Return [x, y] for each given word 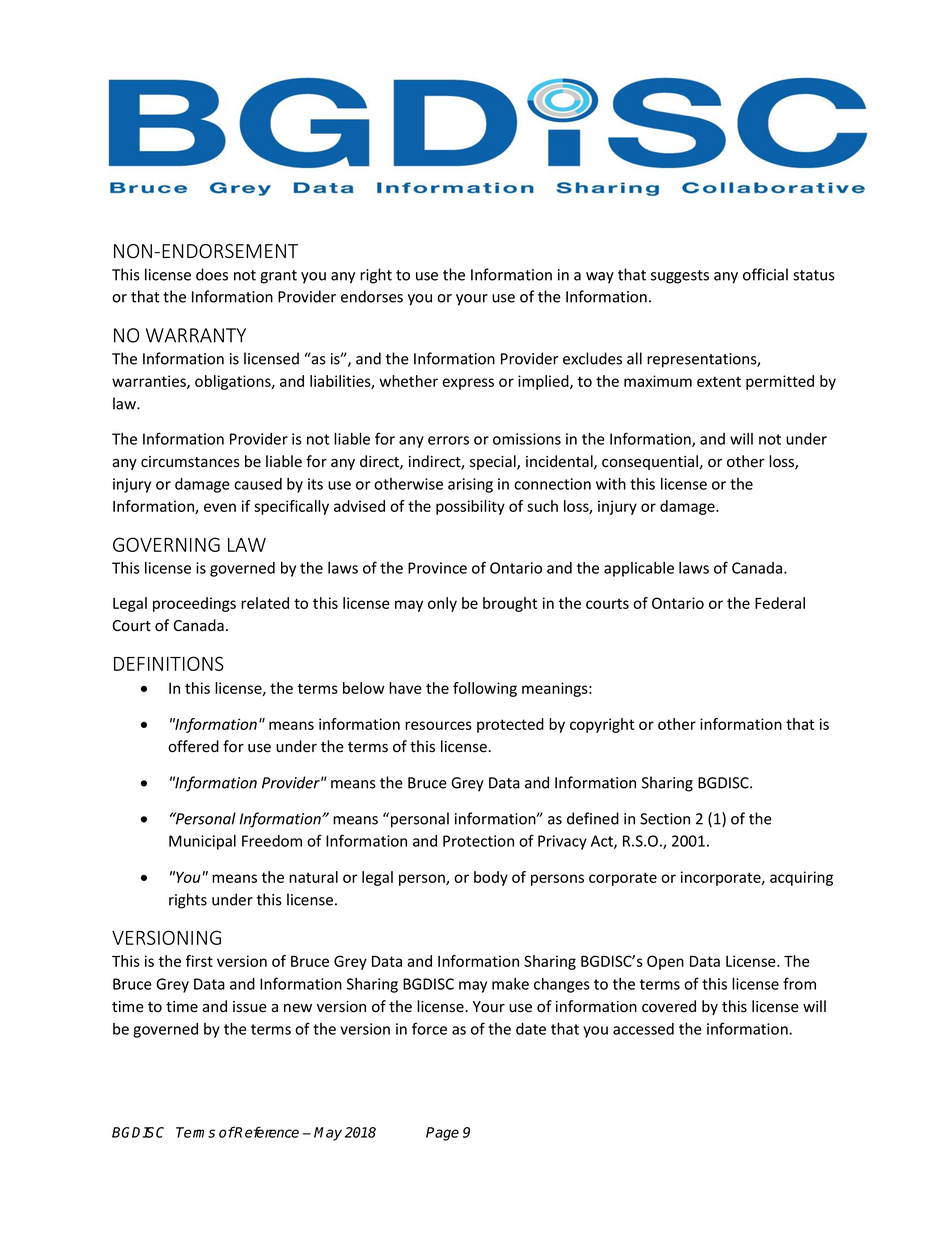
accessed [643, 1029]
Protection [478, 841]
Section [665, 819]
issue [250, 1007]
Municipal [202, 842]
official [765, 274]
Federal [780, 603]
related [265, 603]
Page [442, 1134]
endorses [372, 296]
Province [437, 568]
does [212, 274]
